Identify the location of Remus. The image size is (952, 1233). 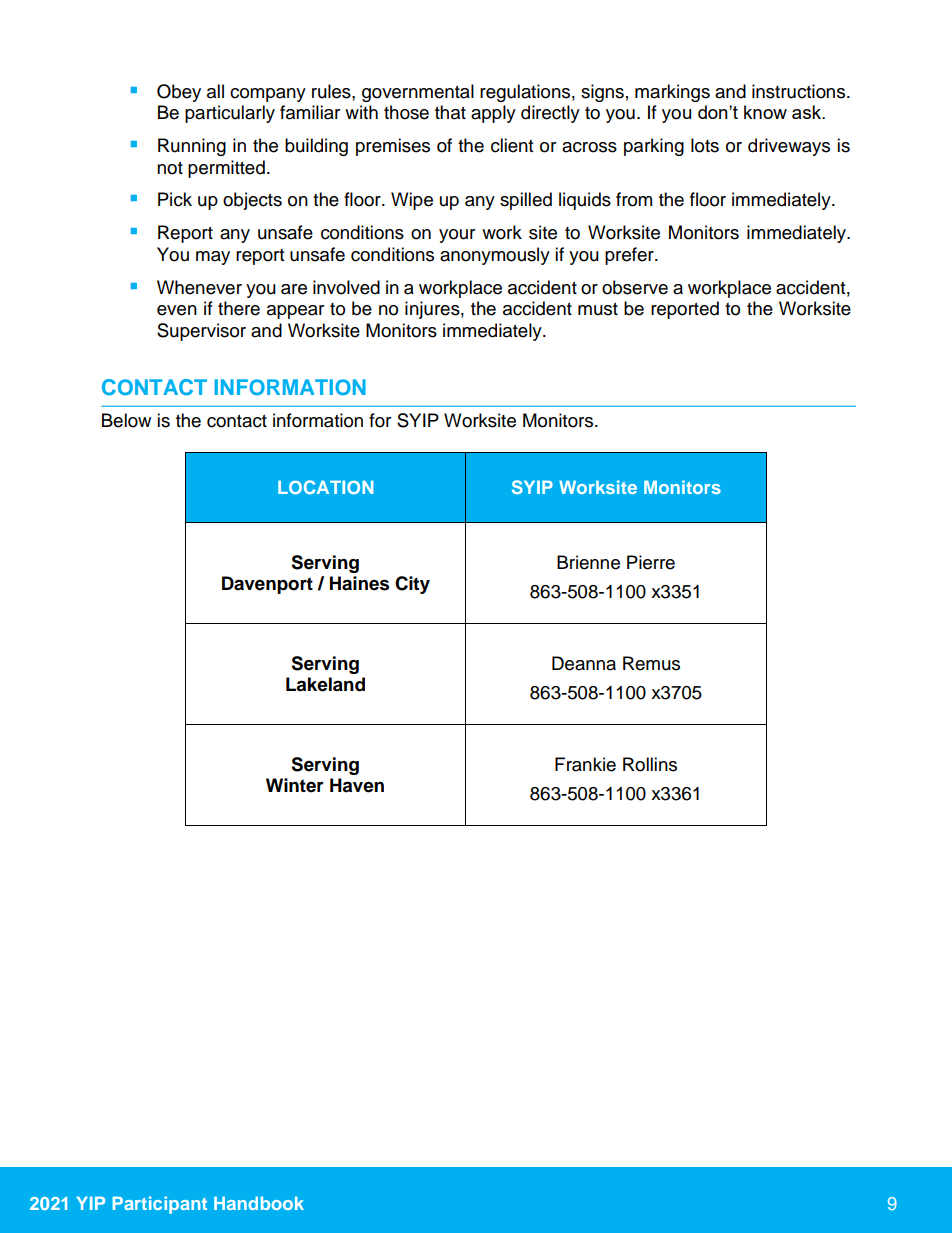
(651, 663).
